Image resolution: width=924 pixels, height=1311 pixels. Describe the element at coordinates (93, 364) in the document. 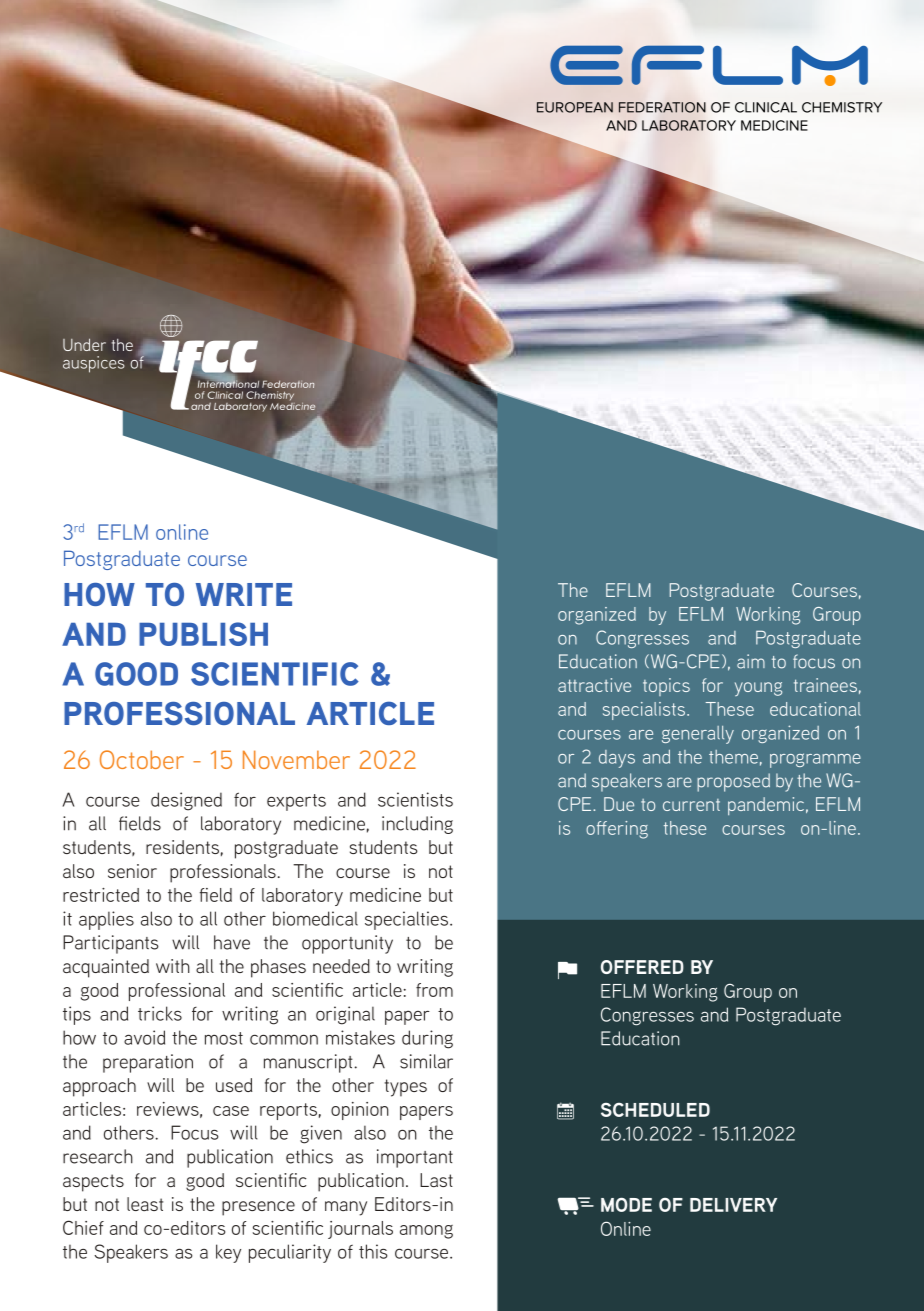

I see `auspices` at that location.
